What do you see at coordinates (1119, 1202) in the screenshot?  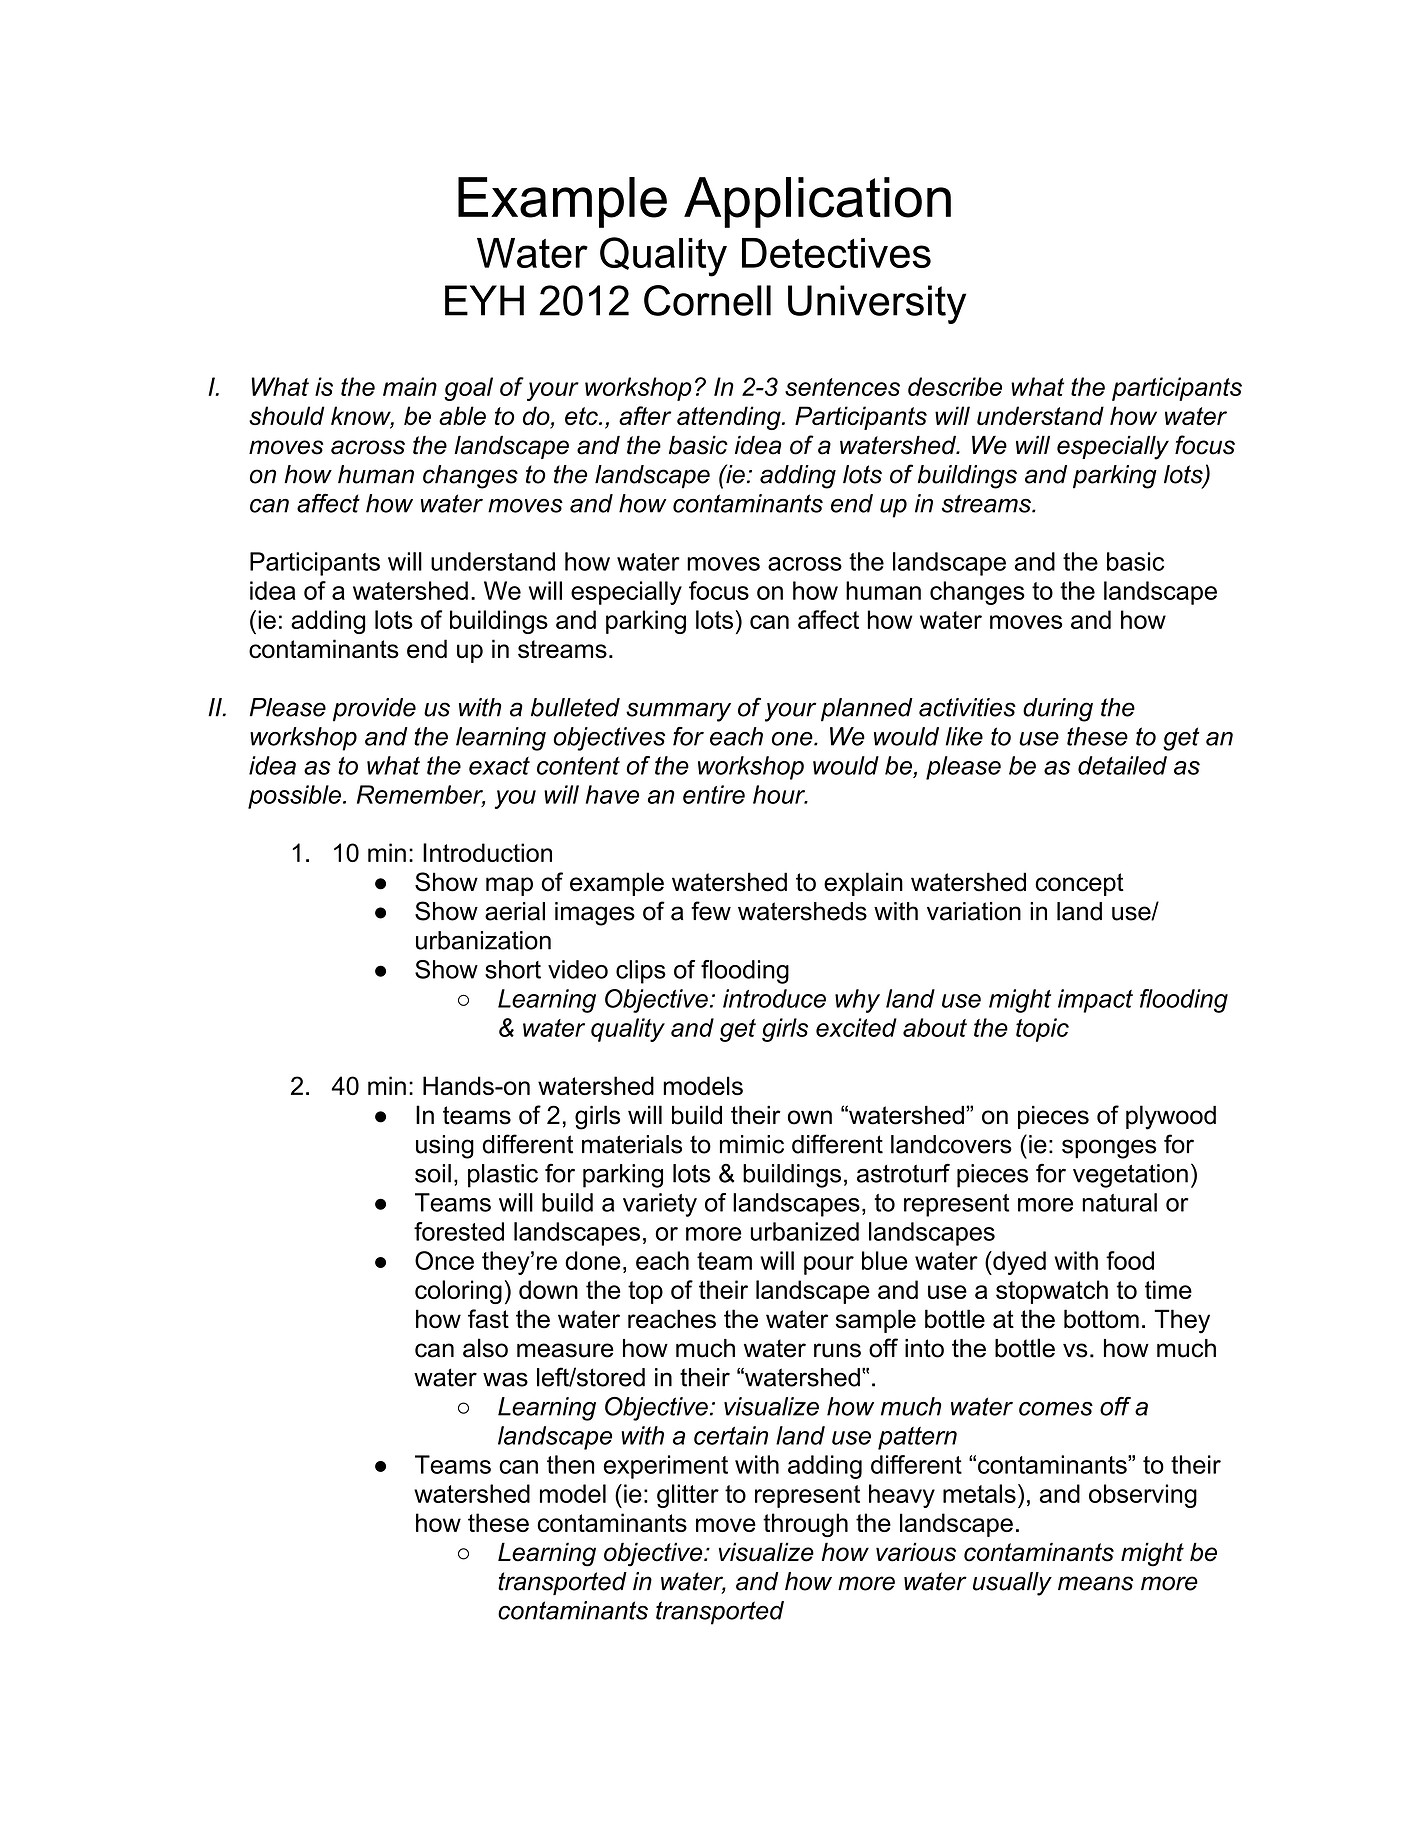 I see `natural` at bounding box center [1119, 1202].
